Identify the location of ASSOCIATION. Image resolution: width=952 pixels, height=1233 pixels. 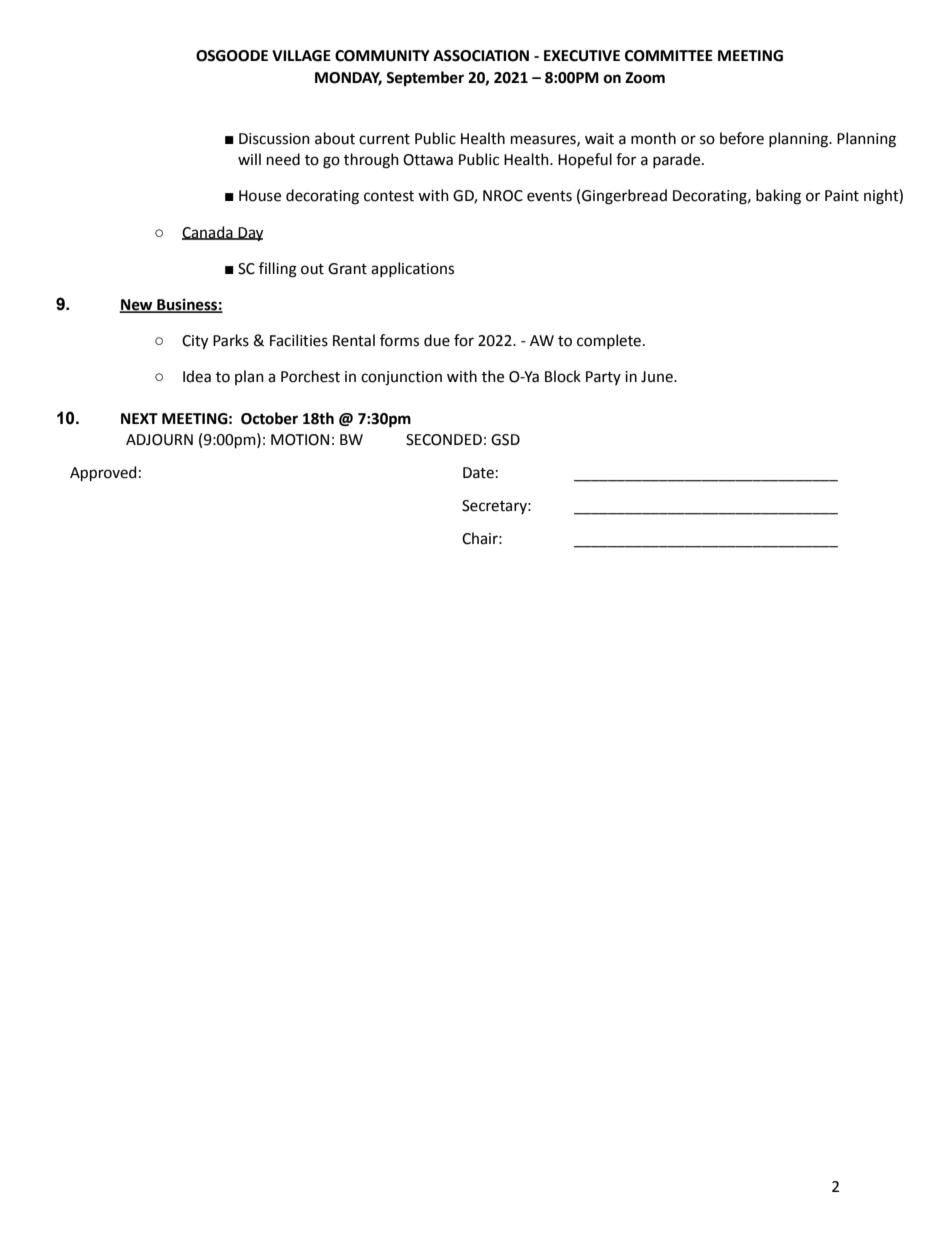
(481, 56).
